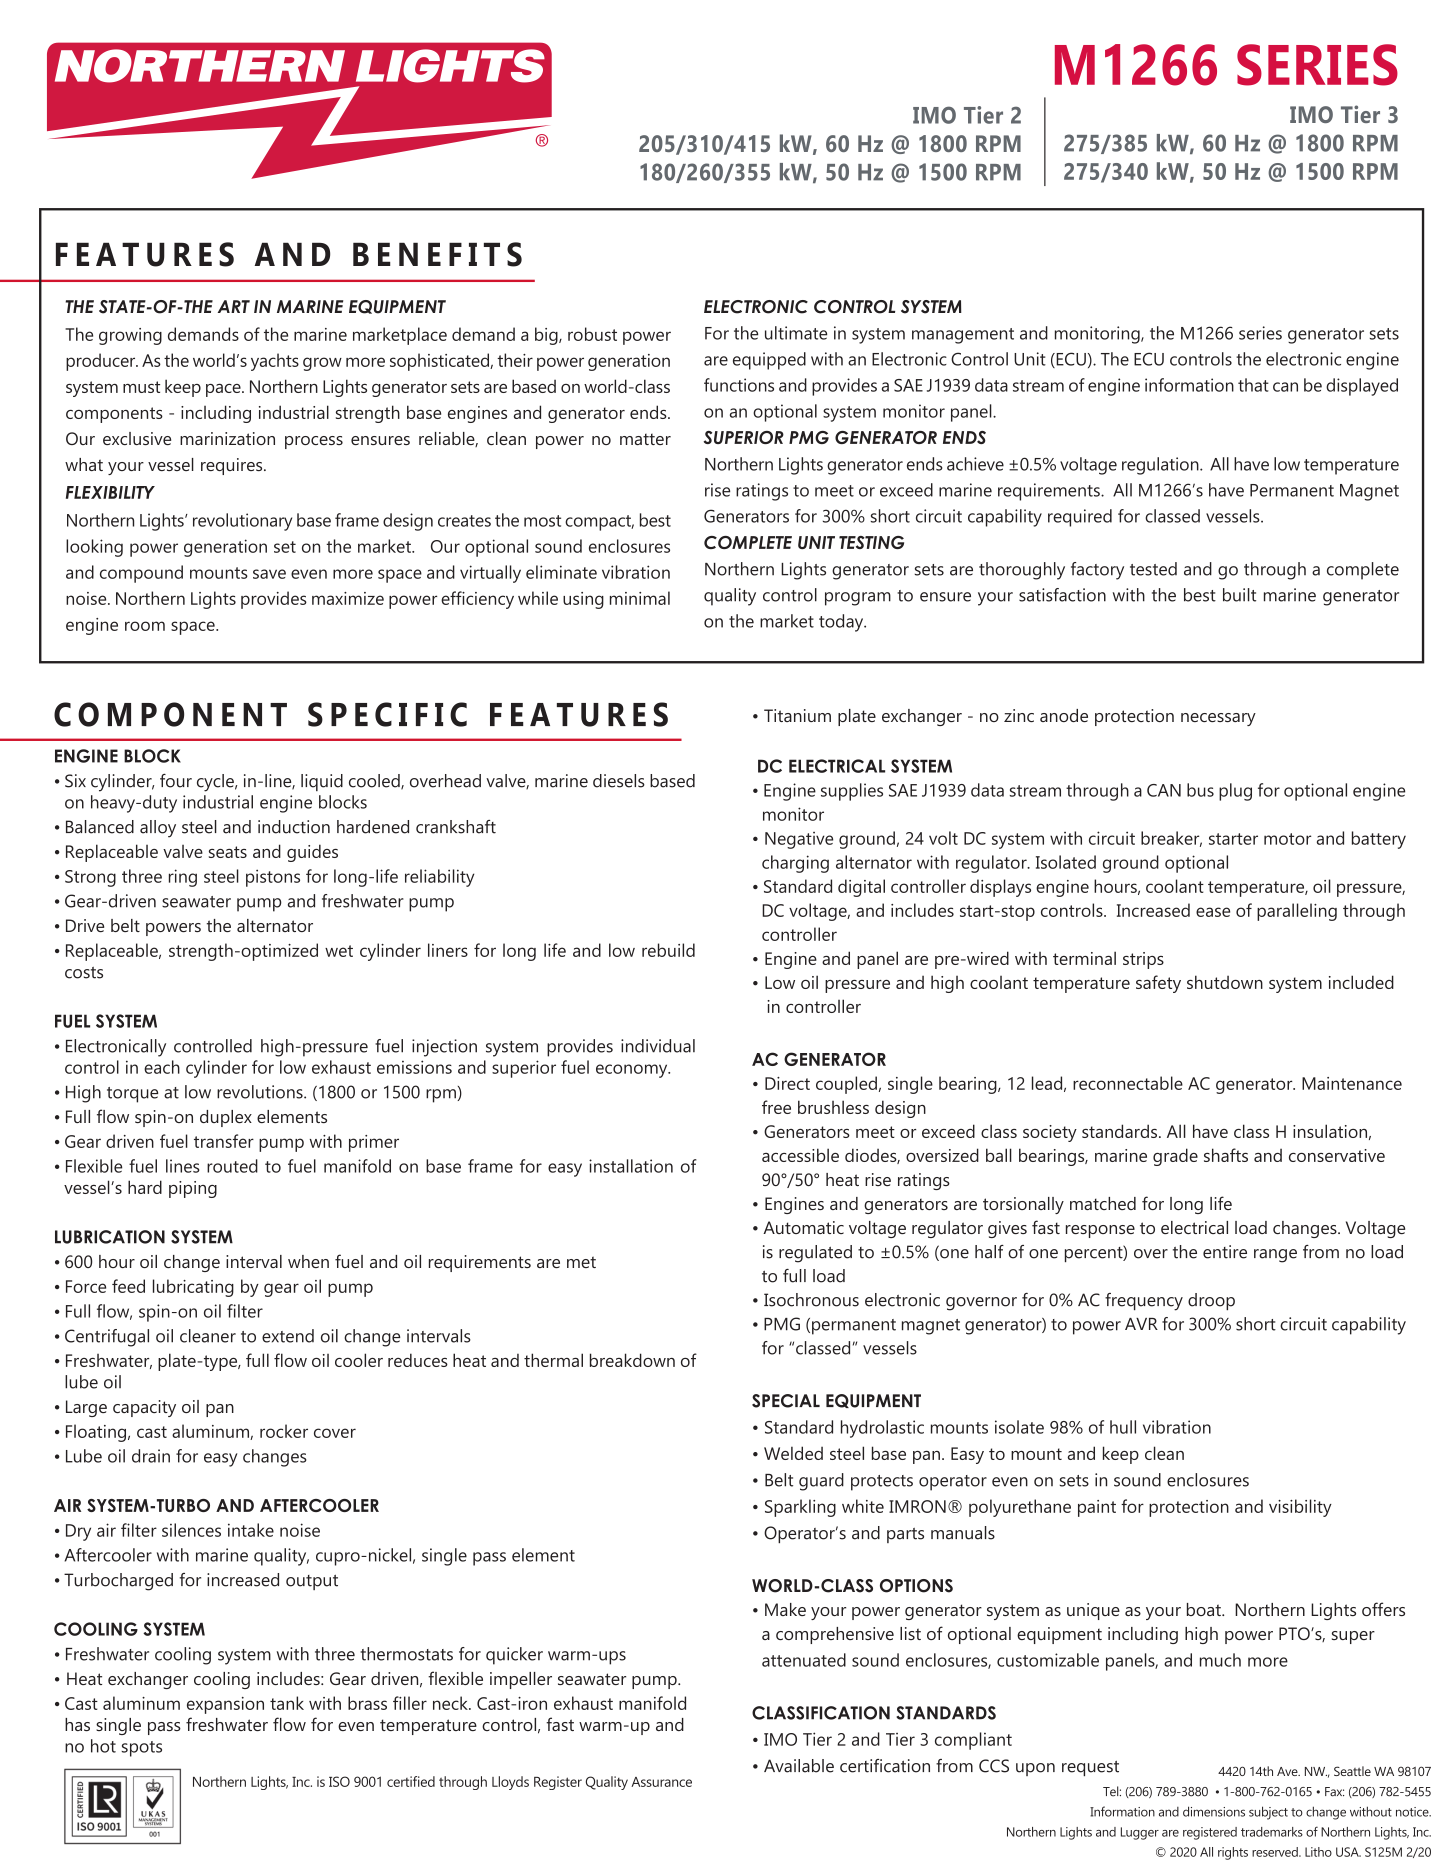 The width and height of the screenshot is (1450, 1876). Describe the element at coordinates (797, 715) in the screenshot. I see `Titanium` at that location.
